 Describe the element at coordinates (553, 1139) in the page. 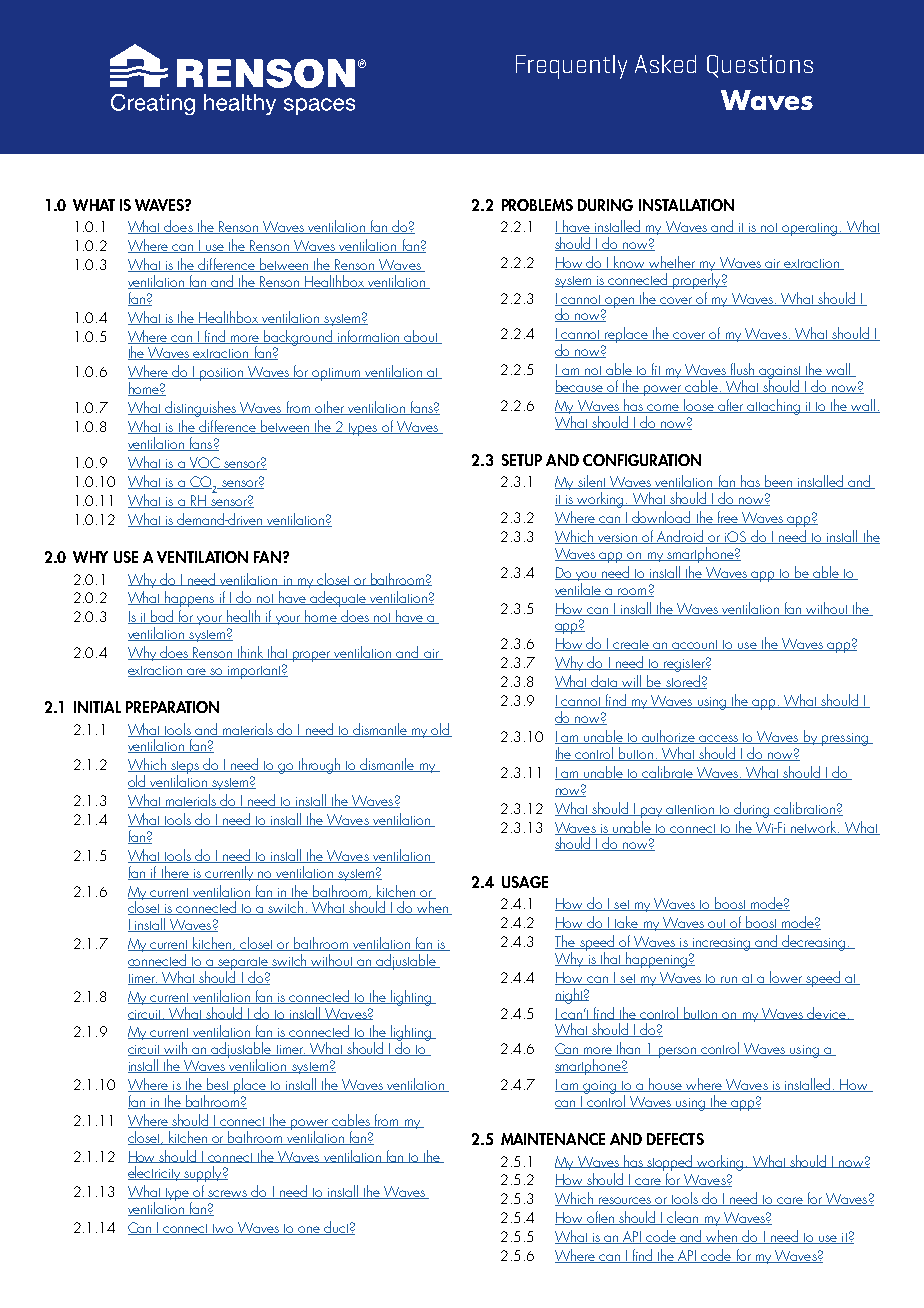

I see `MAINTENANCE` at that location.
